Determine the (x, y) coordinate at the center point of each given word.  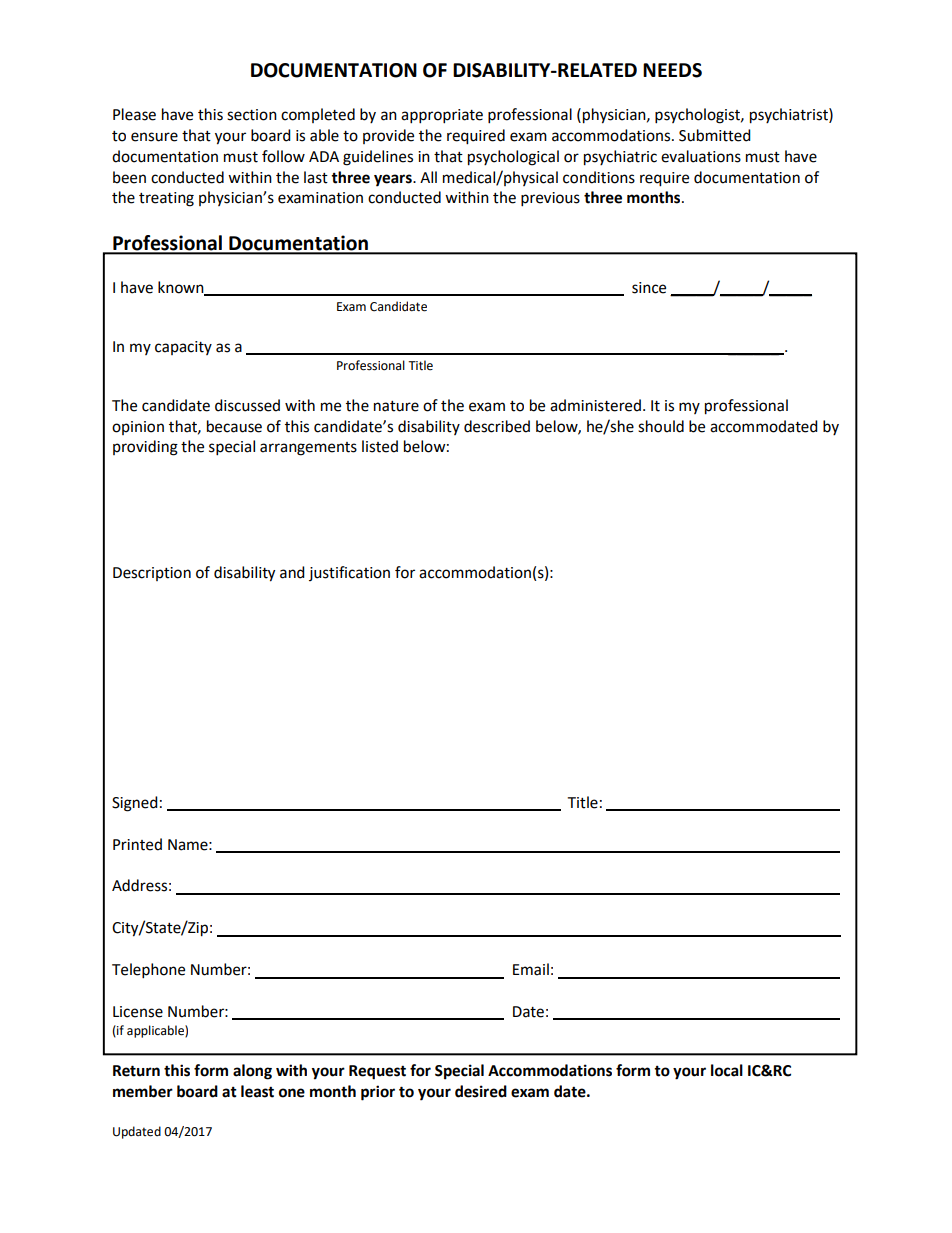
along (252, 1072)
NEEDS (672, 70)
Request (377, 1072)
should (661, 426)
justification (349, 573)
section (252, 115)
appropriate (442, 116)
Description (152, 574)
